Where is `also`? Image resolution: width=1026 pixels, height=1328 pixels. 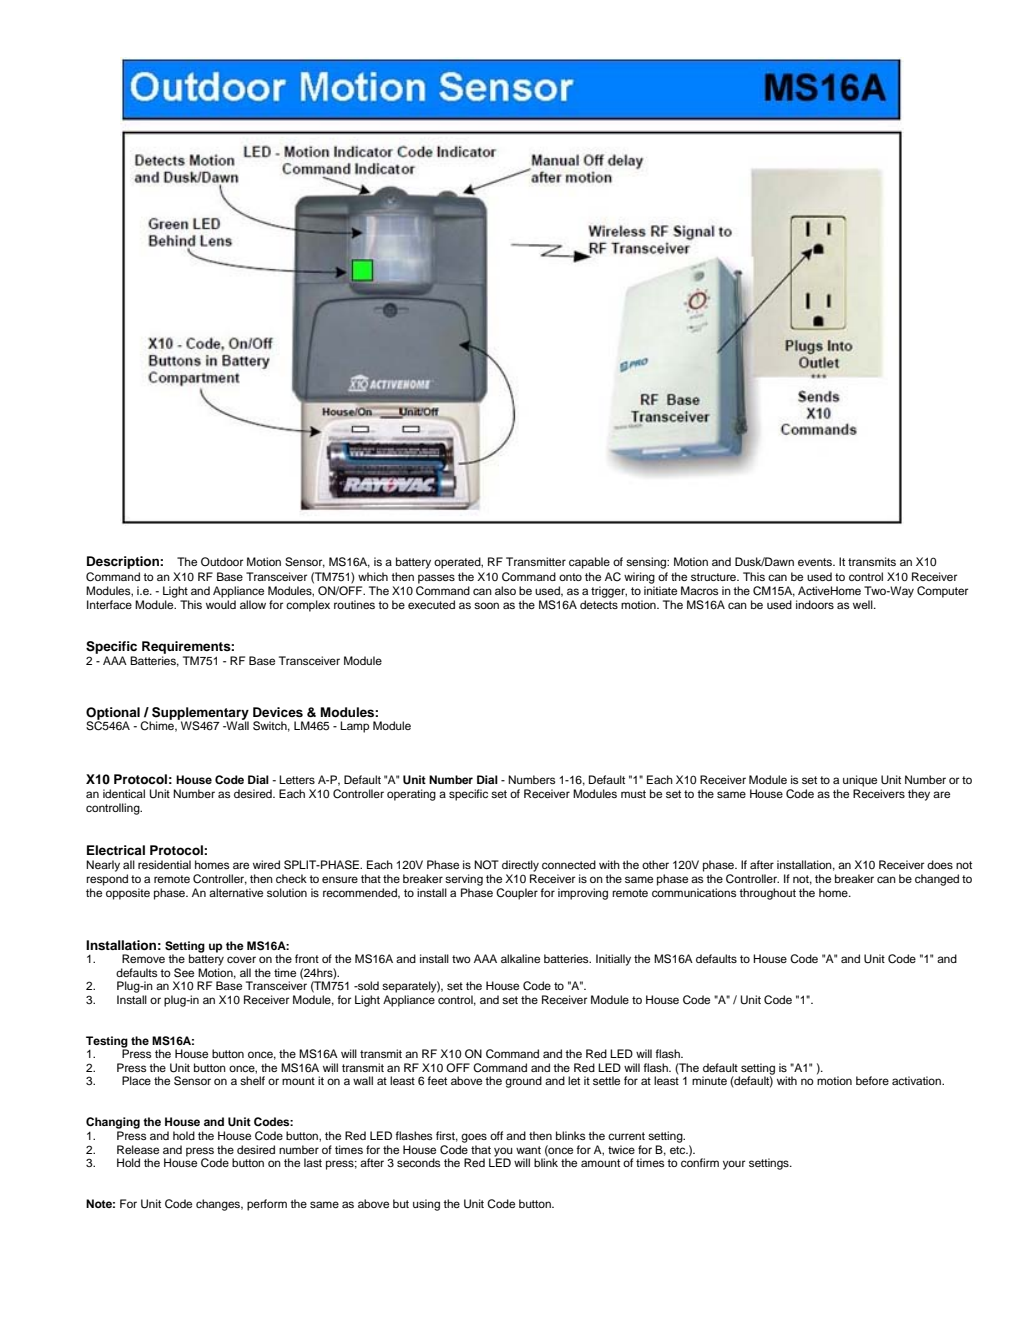 also is located at coordinates (505, 590).
